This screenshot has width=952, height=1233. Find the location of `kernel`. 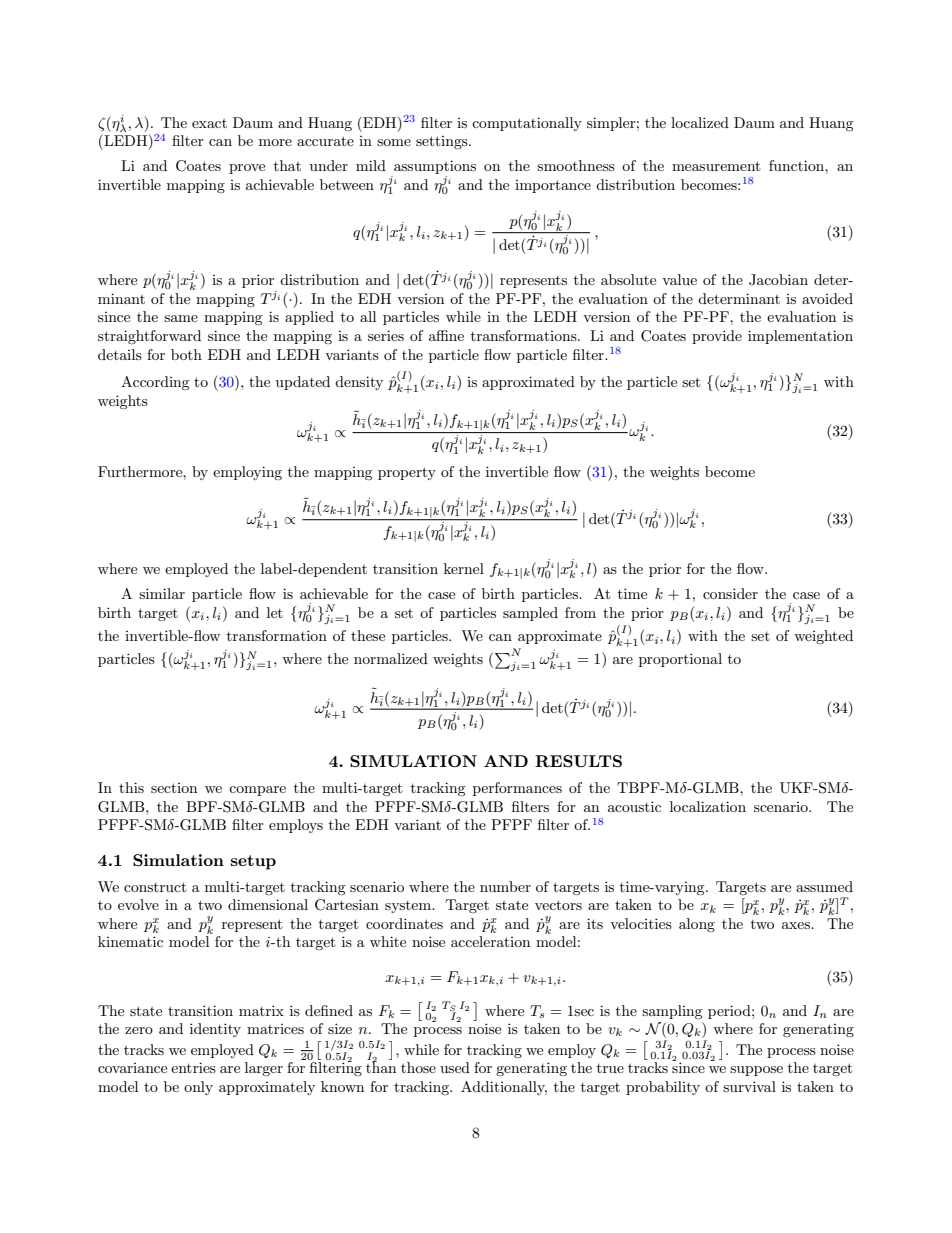

kernel is located at coordinates (464, 568).
